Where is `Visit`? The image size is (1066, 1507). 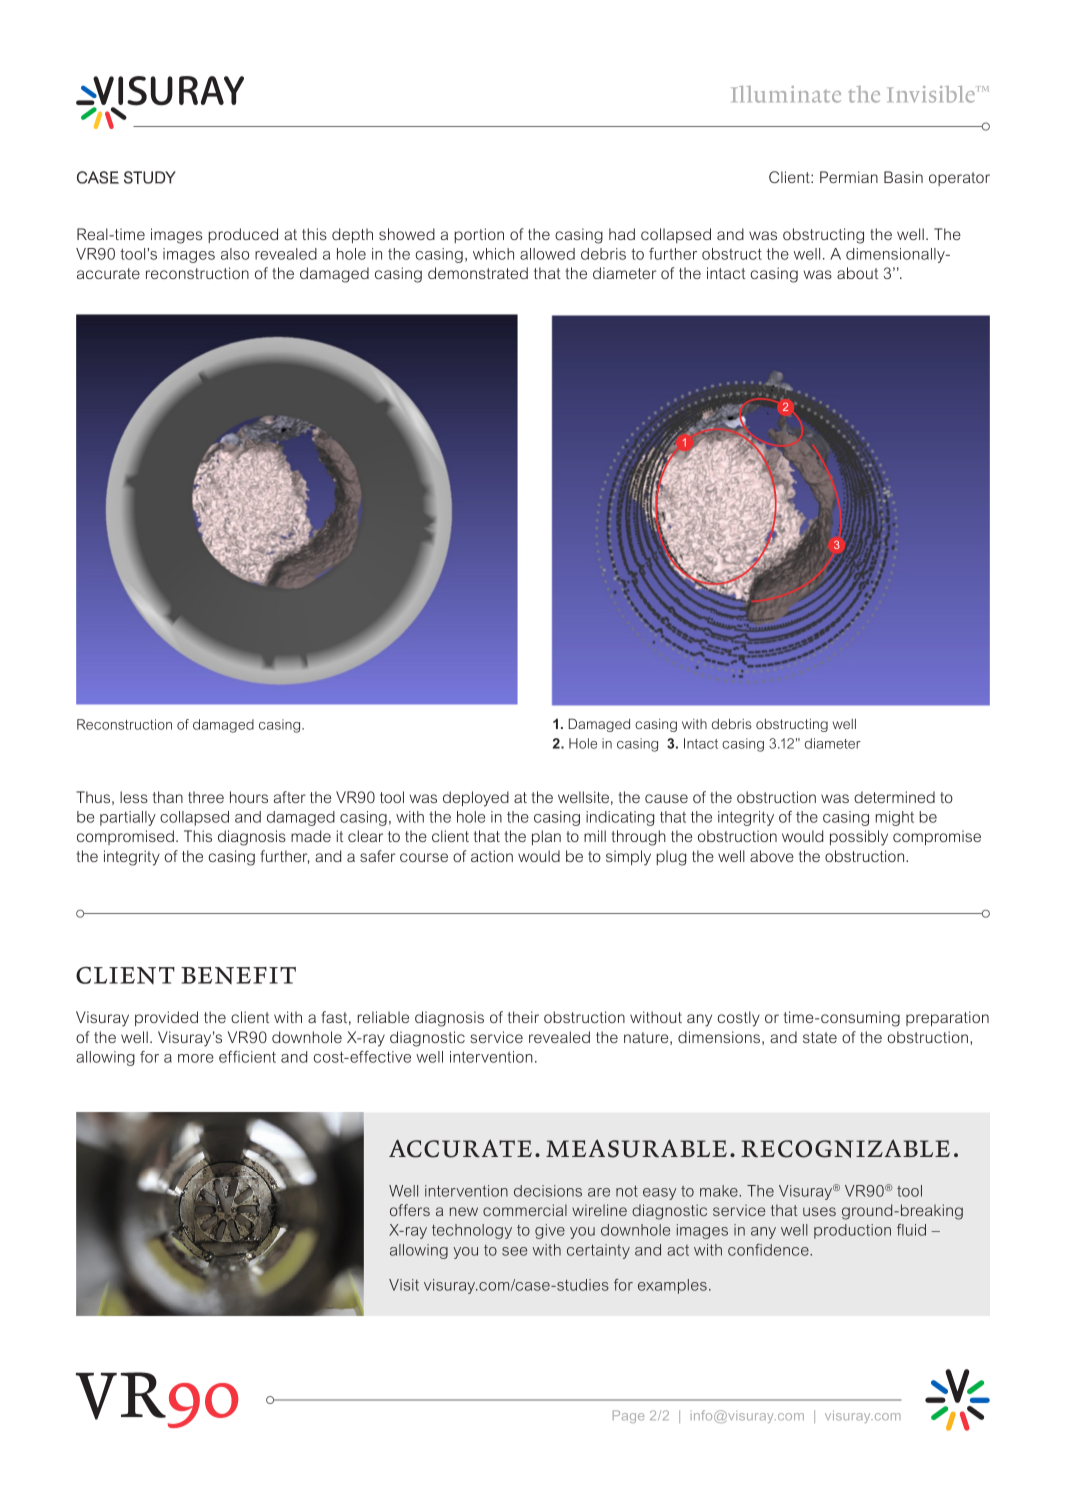 Visit is located at coordinates (404, 1285).
